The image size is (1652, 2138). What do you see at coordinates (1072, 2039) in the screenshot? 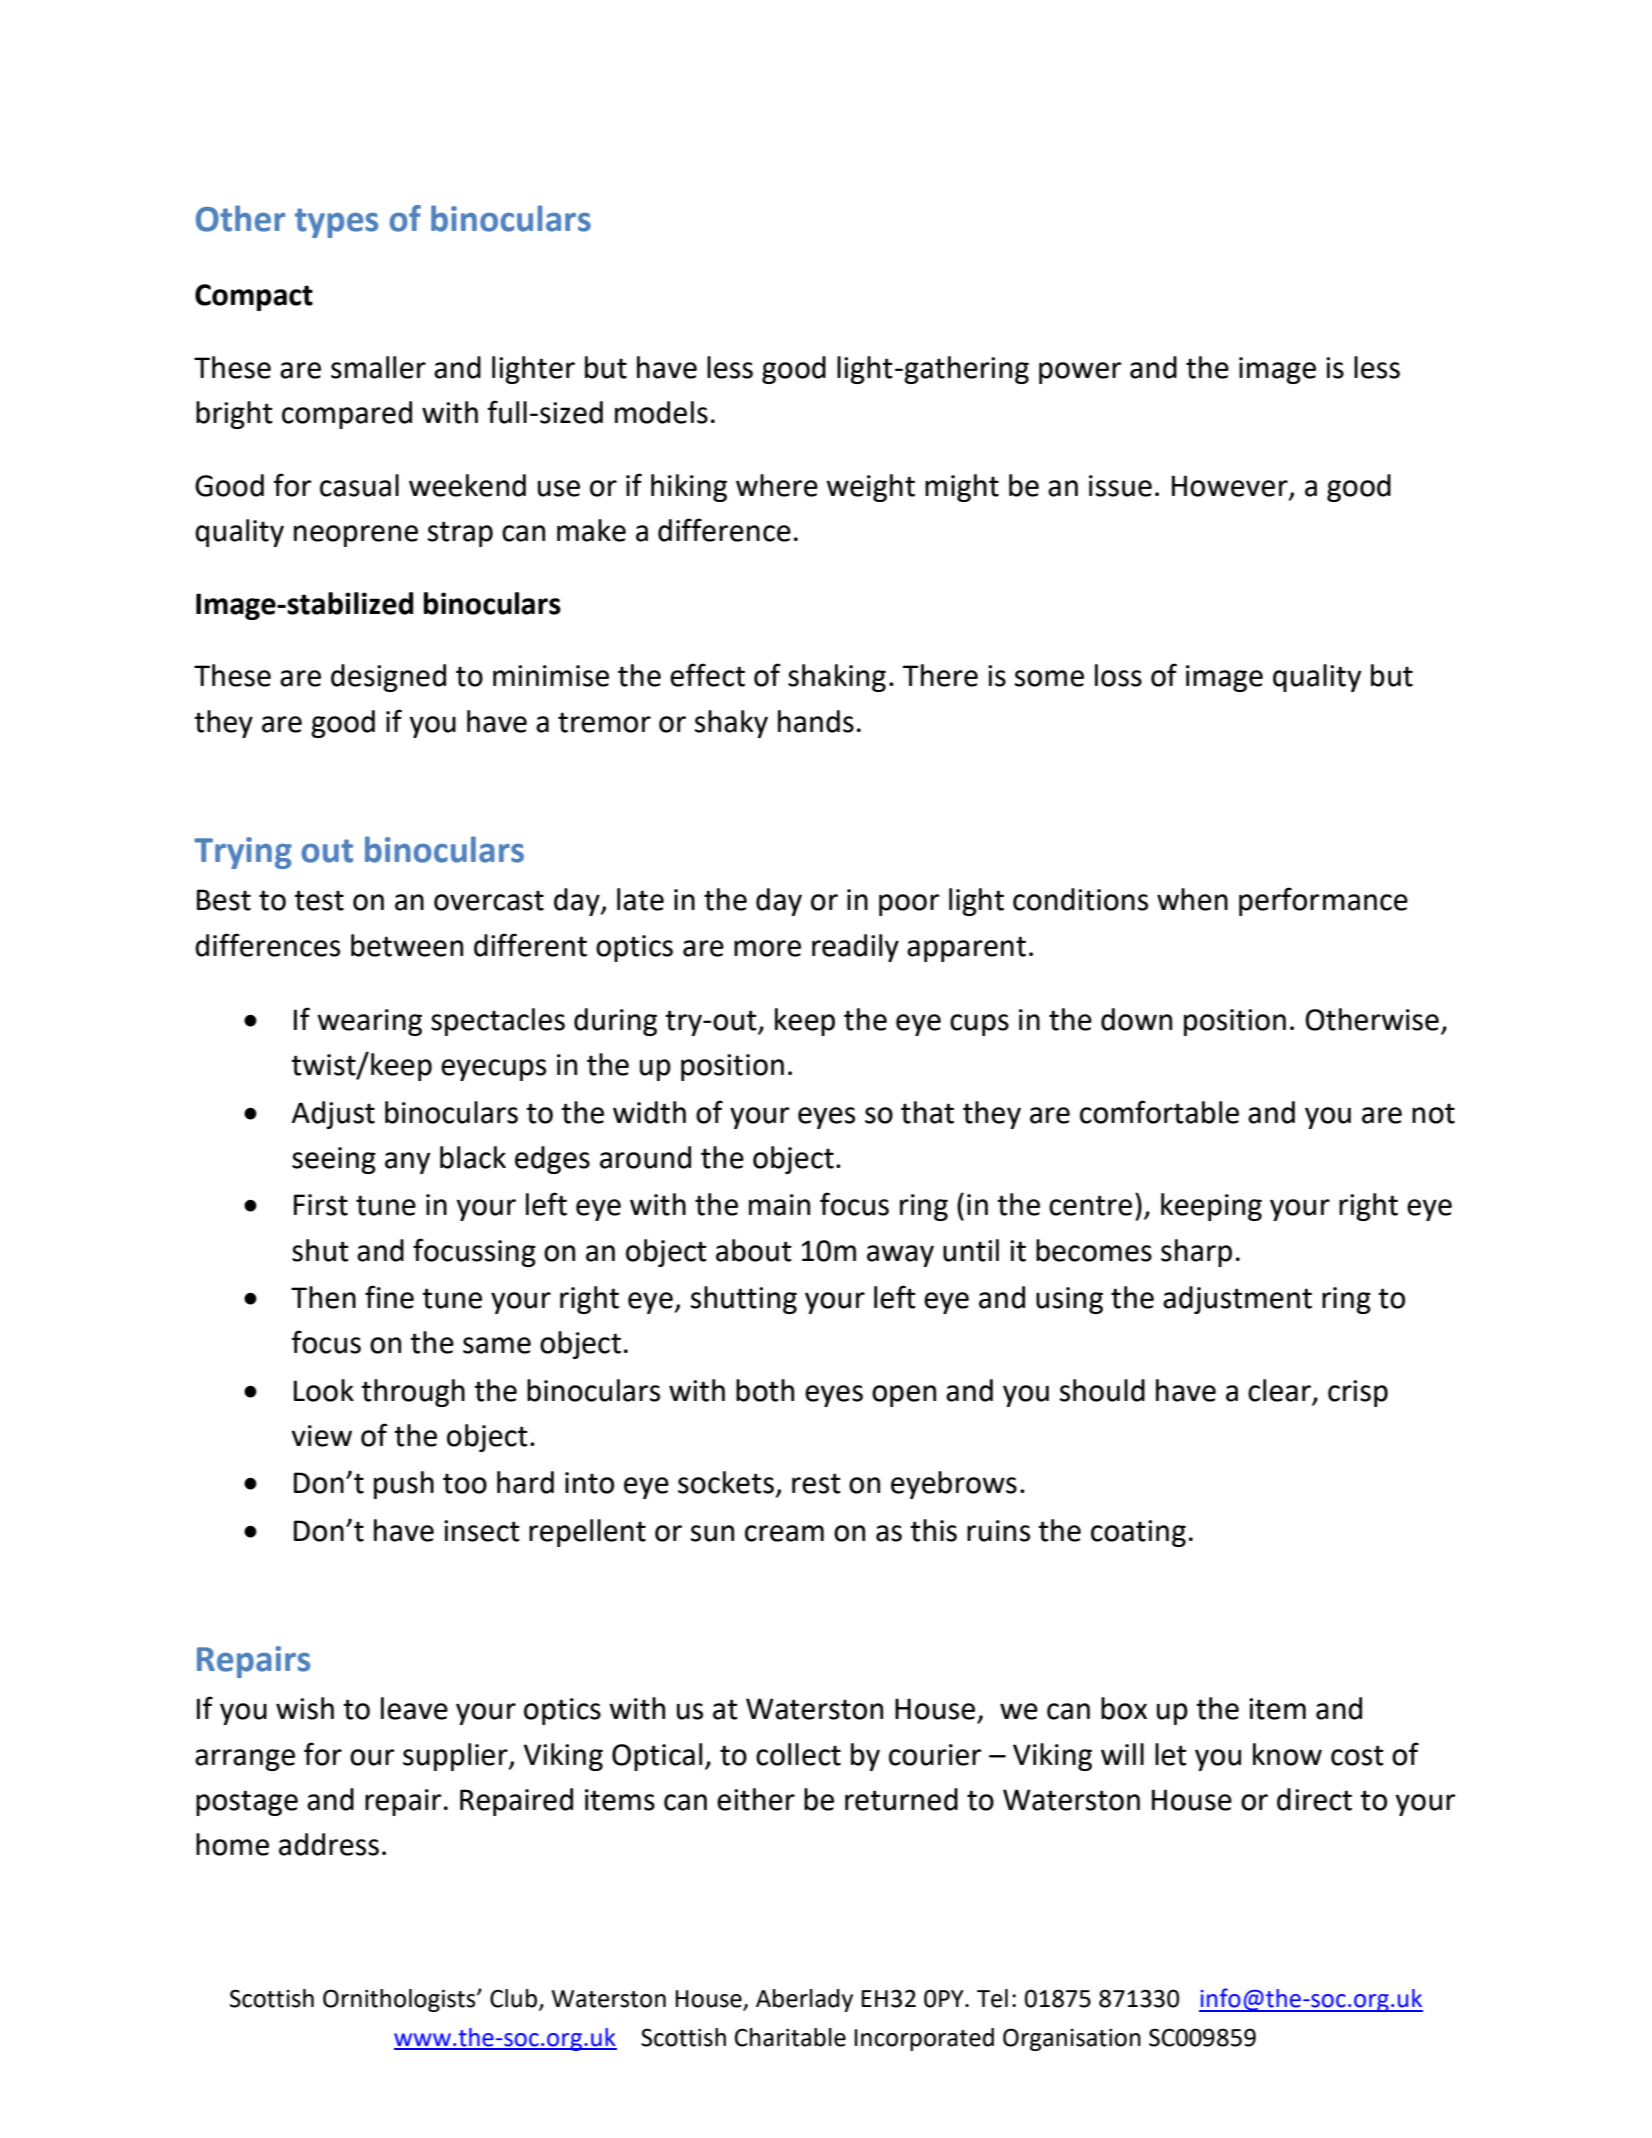
I see `Organisation` at bounding box center [1072, 2039].
